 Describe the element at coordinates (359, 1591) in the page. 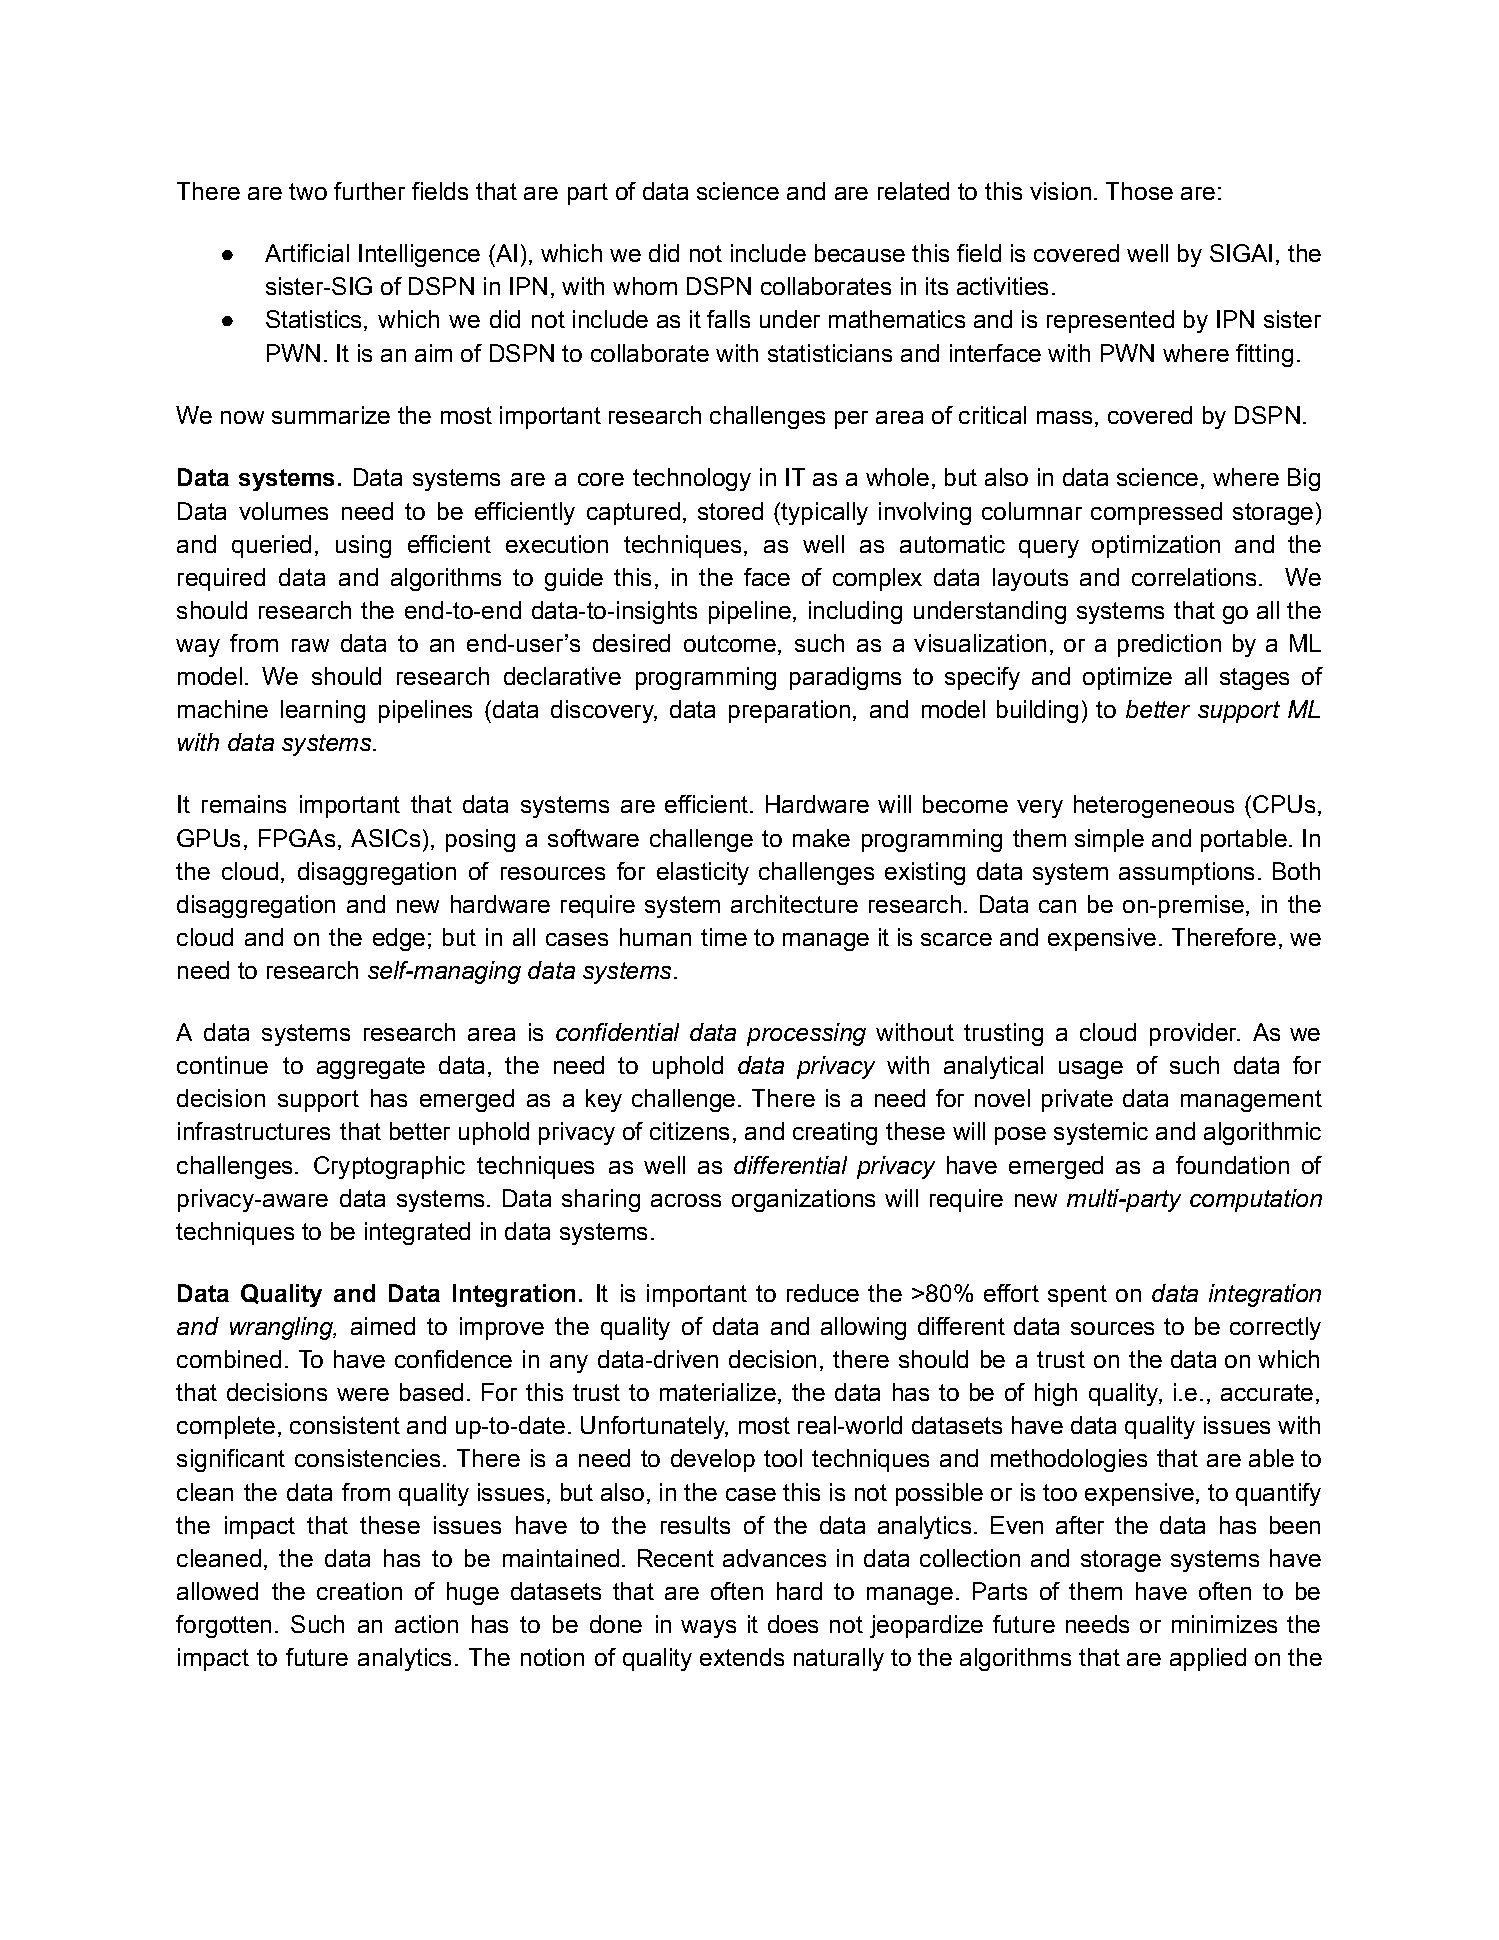

I see `creation` at that location.
